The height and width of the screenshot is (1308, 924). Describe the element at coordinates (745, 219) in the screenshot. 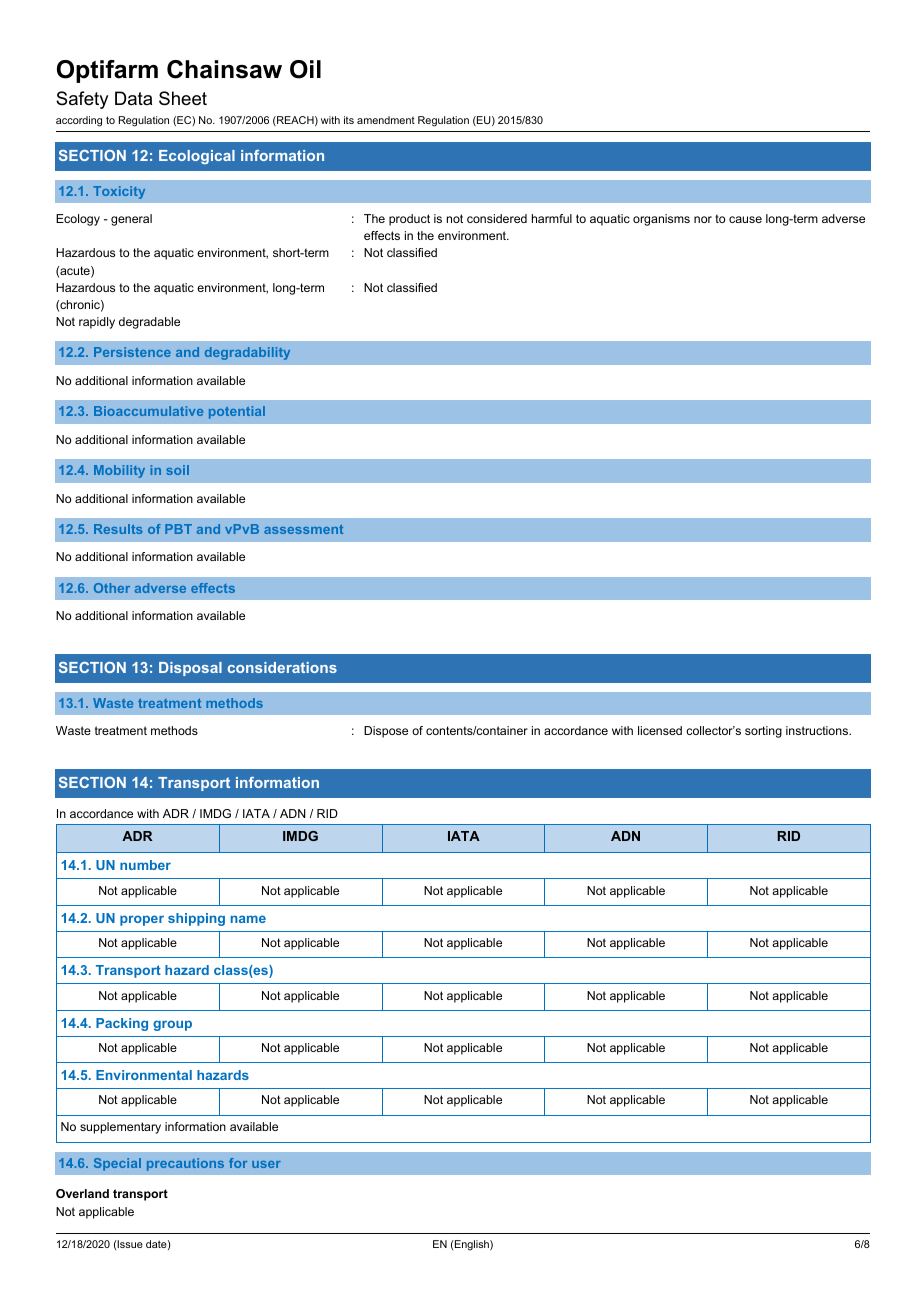

I see `cause` at that location.
